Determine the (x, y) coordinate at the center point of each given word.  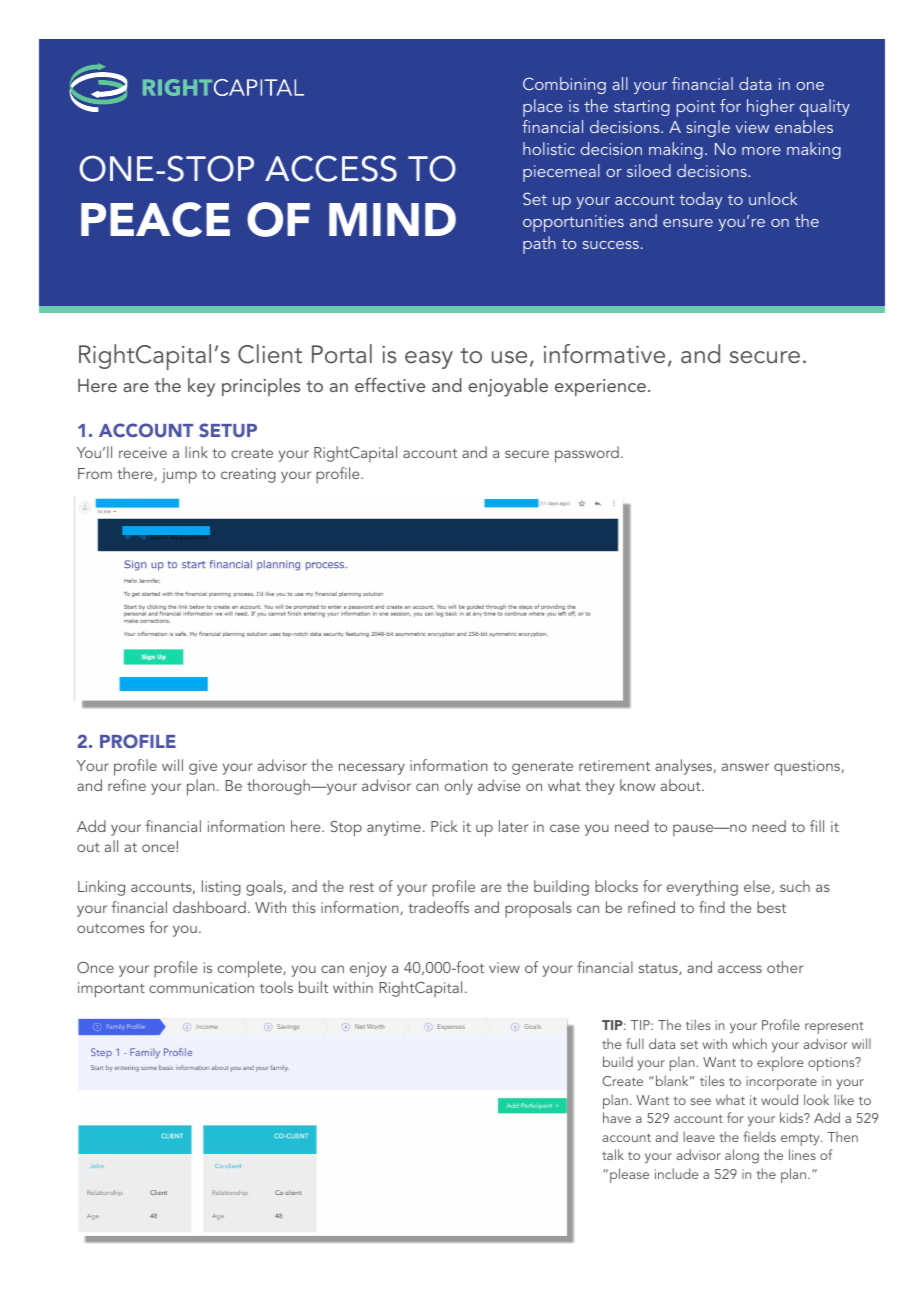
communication (201, 987)
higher (771, 107)
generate (542, 768)
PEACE (155, 219)
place (543, 108)
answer (745, 767)
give (203, 767)
